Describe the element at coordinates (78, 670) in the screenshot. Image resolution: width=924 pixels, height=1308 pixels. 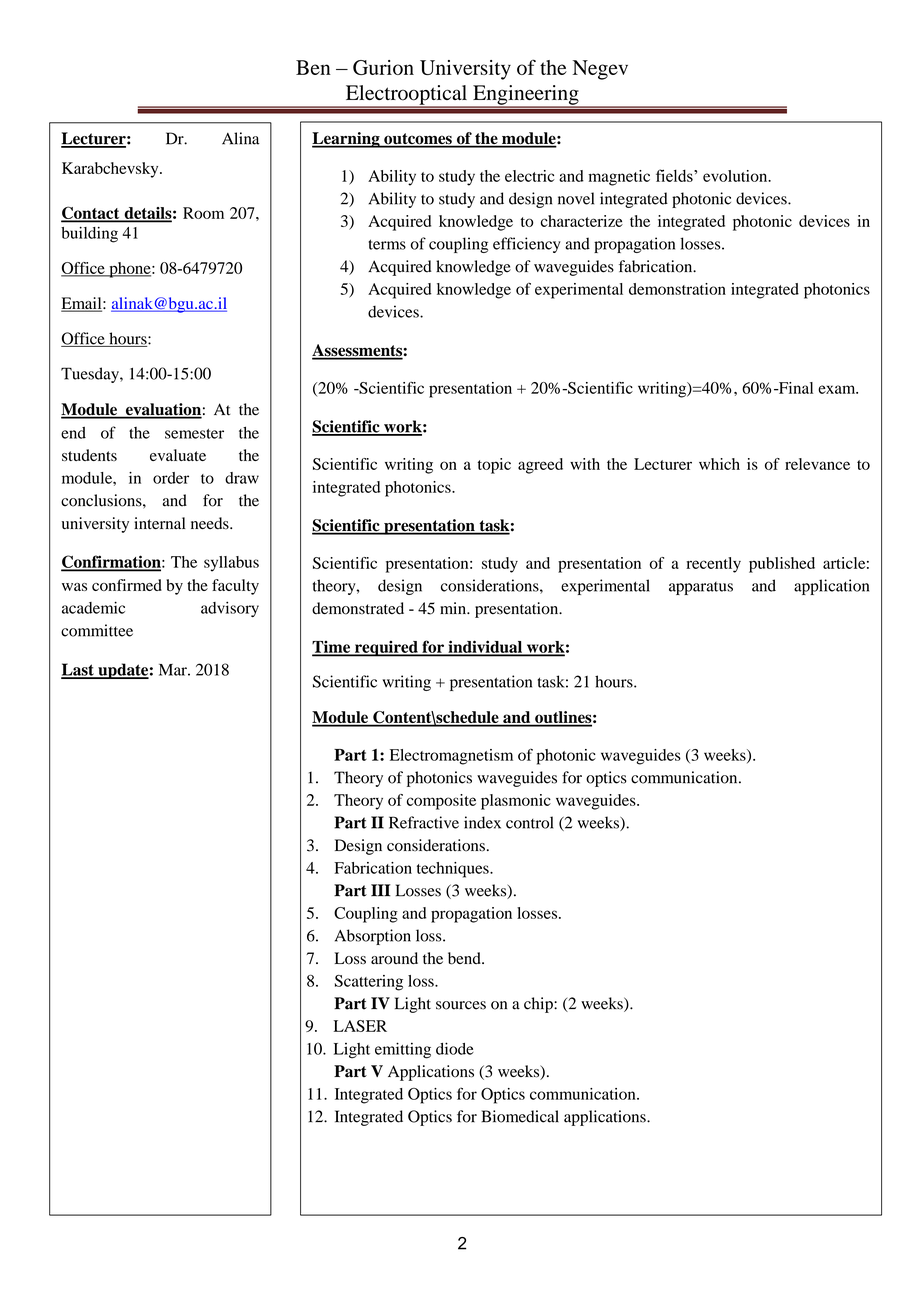
I see `Last` at that location.
